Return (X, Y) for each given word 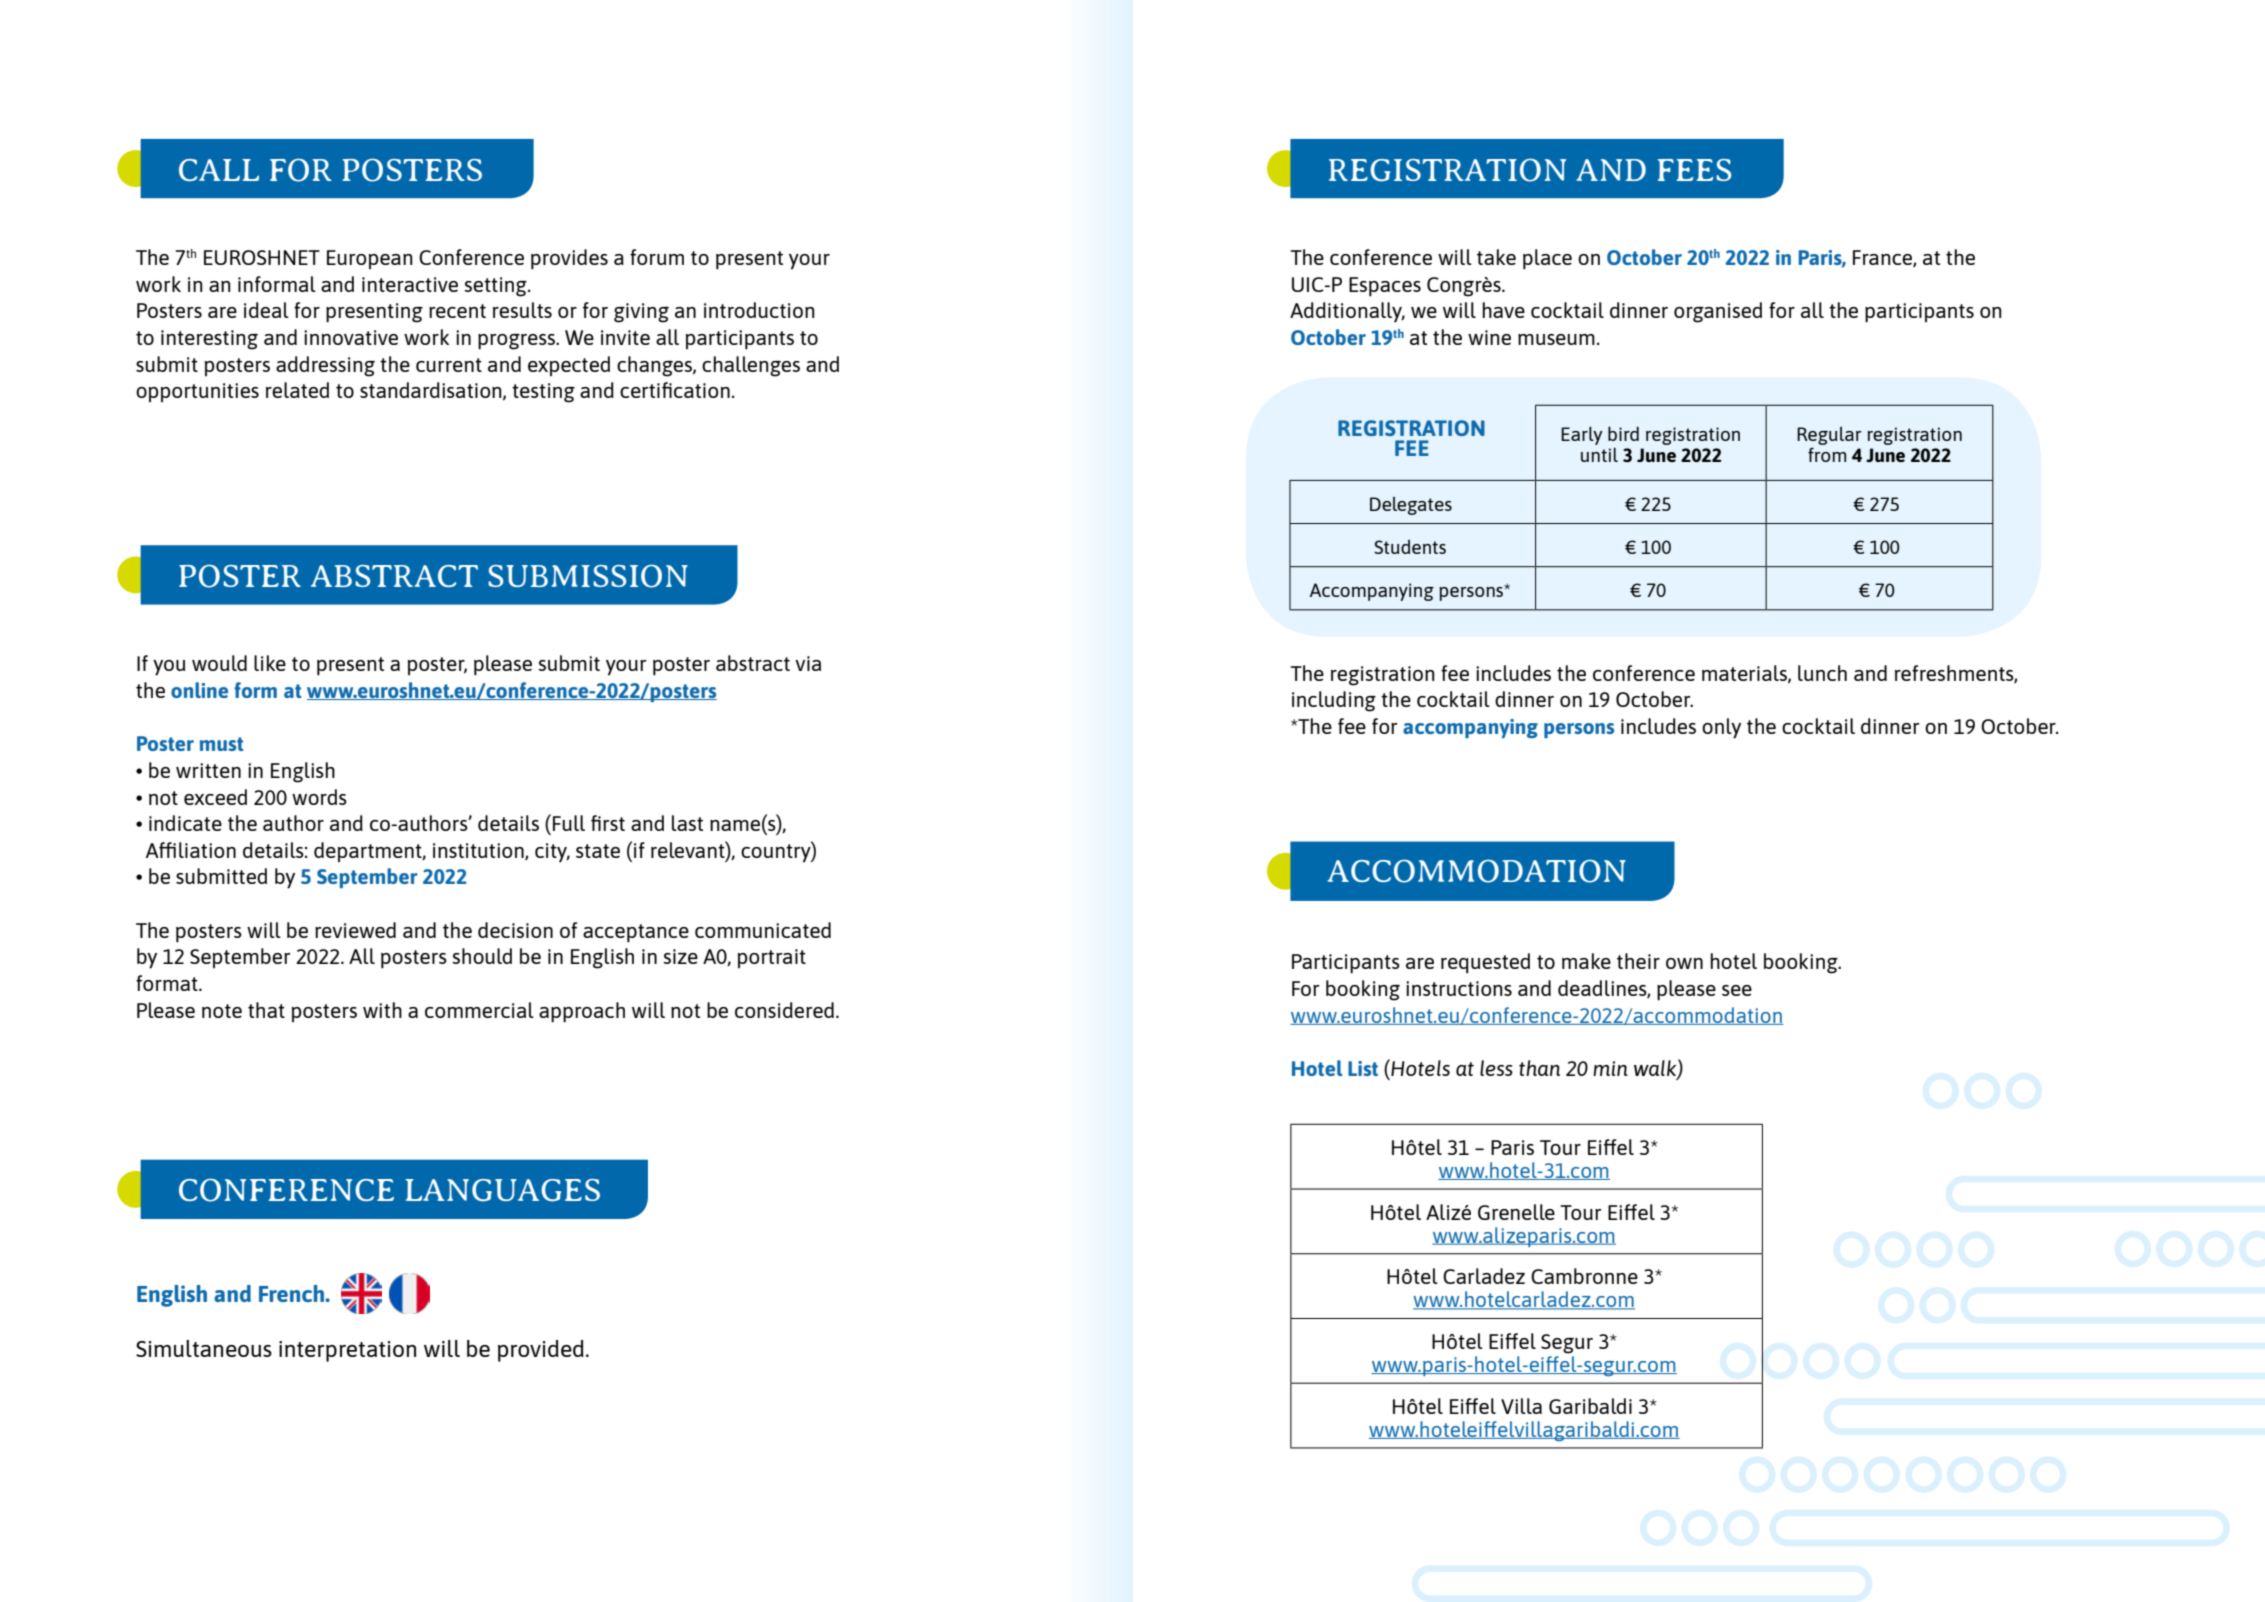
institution (479, 851)
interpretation (347, 1351)
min (1610, 1068)
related (297, 390)
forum (657, 257)
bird (1623, 433)
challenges (751, 366)
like (270, 663)
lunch (1822, 673)
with (382, 1010)
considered (784, 1010)
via (808, 663)
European (370, 259)
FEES (1694, 170)
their (1638, 961)
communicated (763, 930)
